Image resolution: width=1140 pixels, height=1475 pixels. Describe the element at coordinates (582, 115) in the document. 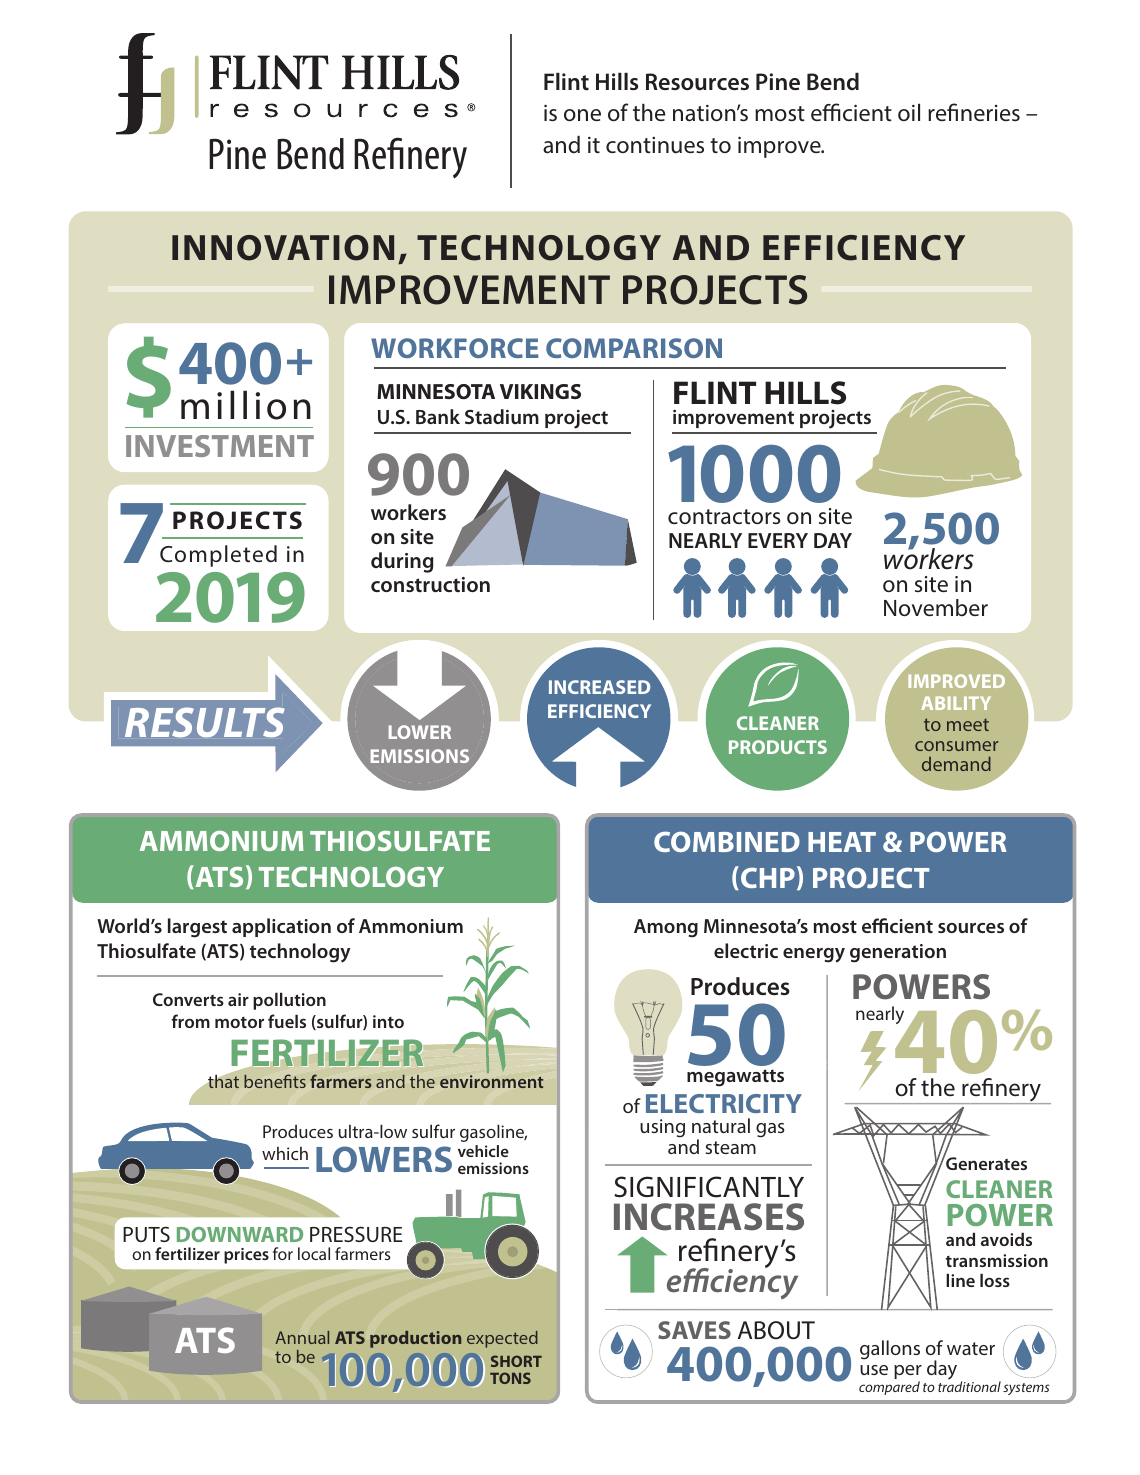

I see `one` at that location.
